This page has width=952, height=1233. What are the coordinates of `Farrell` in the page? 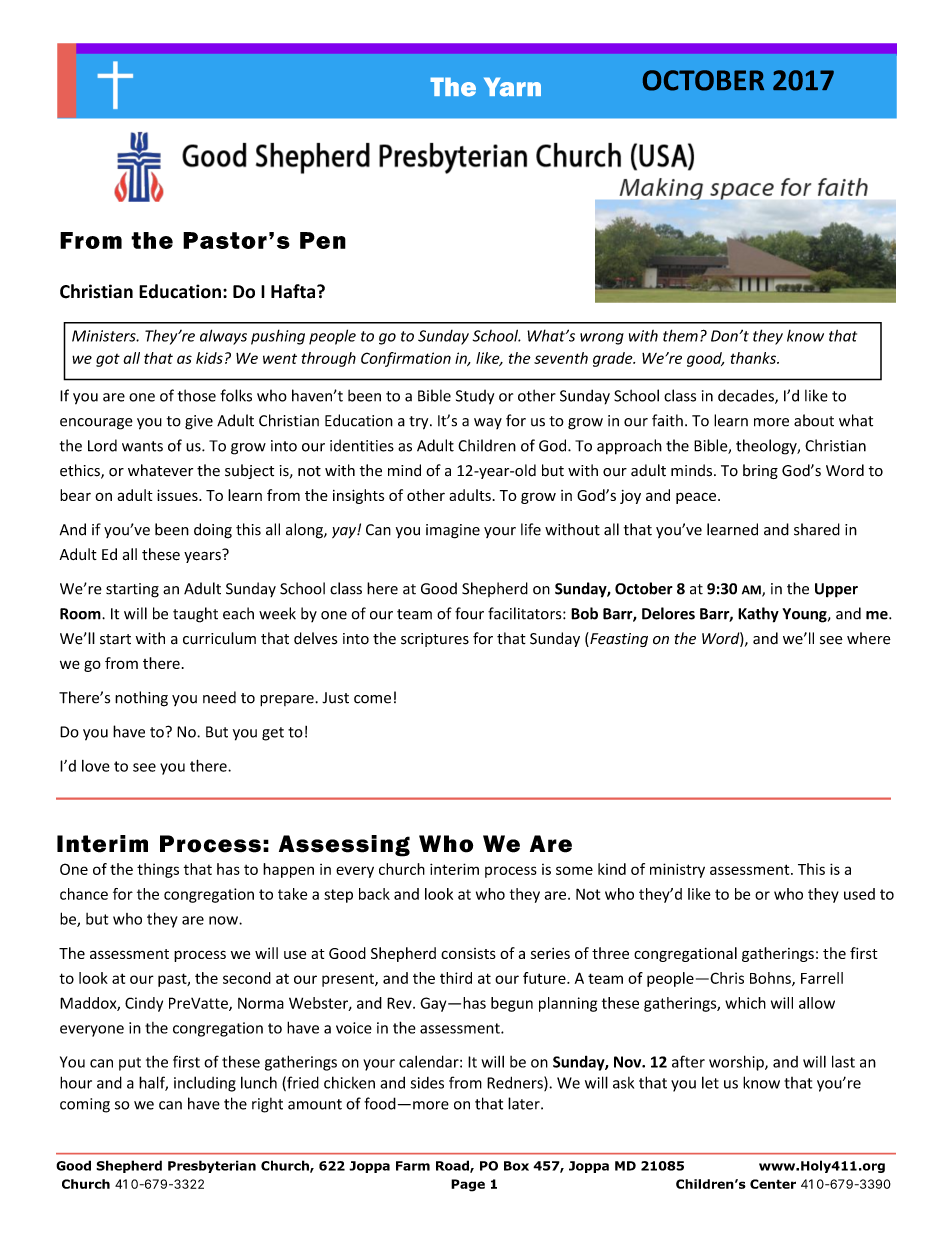 It's located at (822, 978).
